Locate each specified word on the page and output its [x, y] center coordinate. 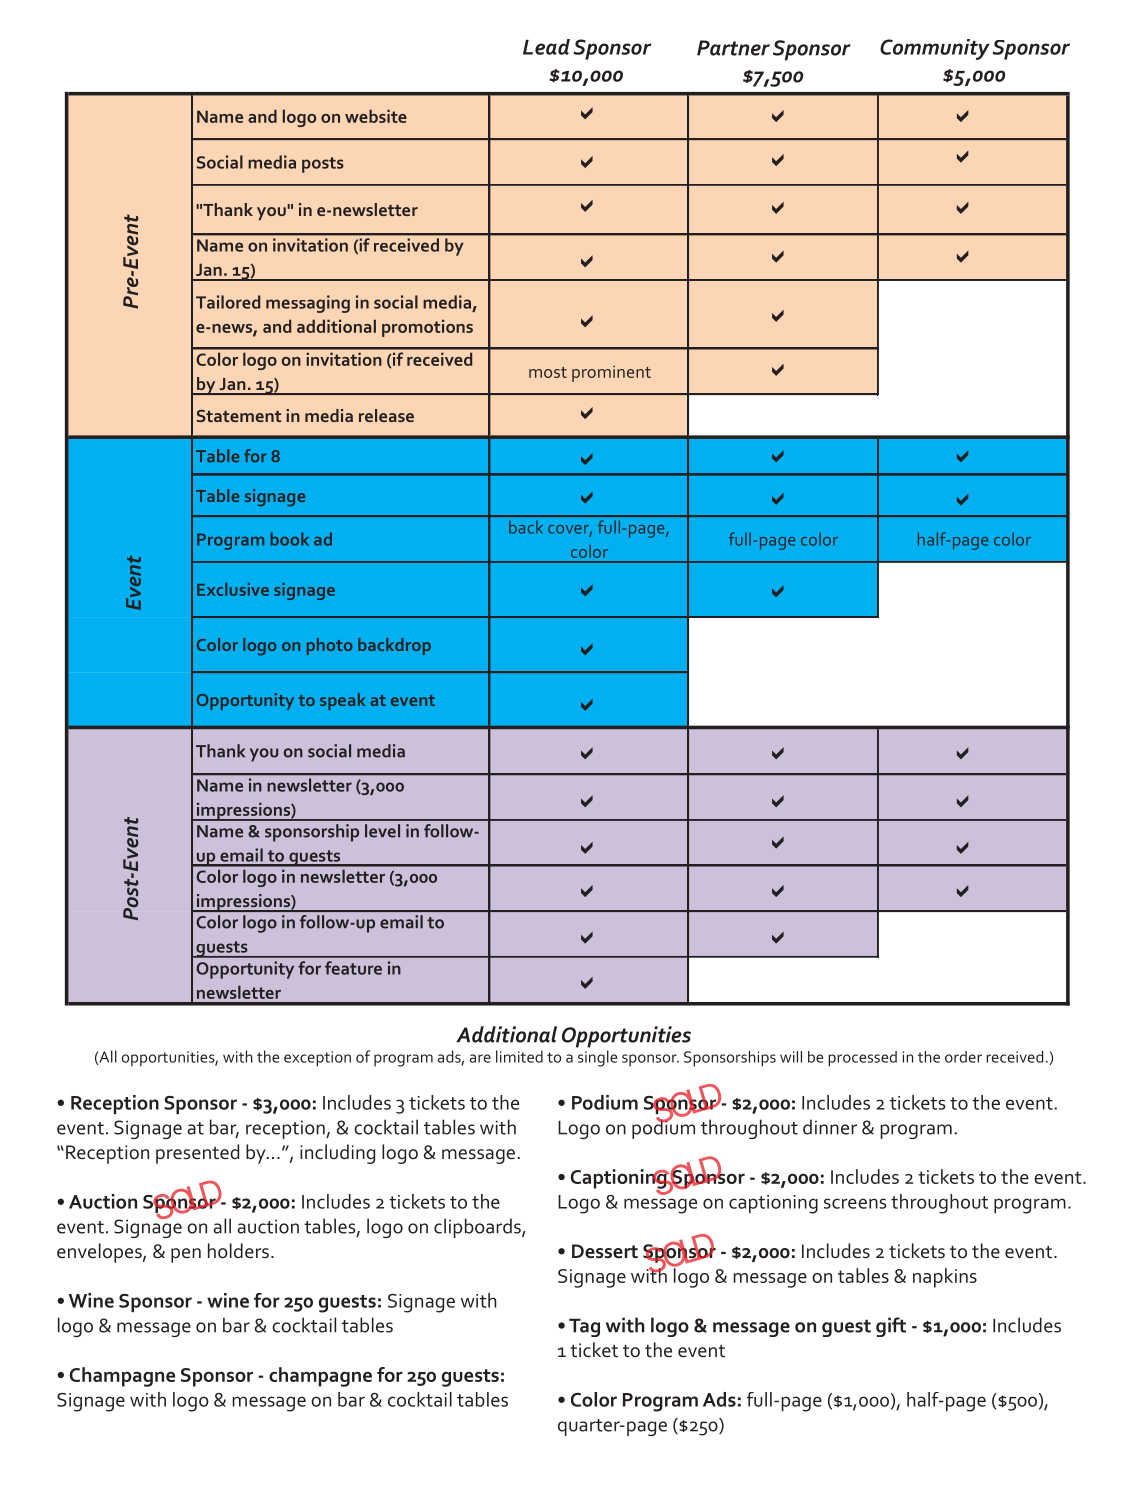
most [548, 372]
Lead [546, 47]
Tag [584, 1327]
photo [330, 646]
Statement [239, 416]
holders [238, 1251]
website [376, 116]
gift [891, 1327]
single [597, 1058]
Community [935, 49]
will [791, 1057]
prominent [611, 373]
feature [353, 968]
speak [343, 701]
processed [862, 1059]
